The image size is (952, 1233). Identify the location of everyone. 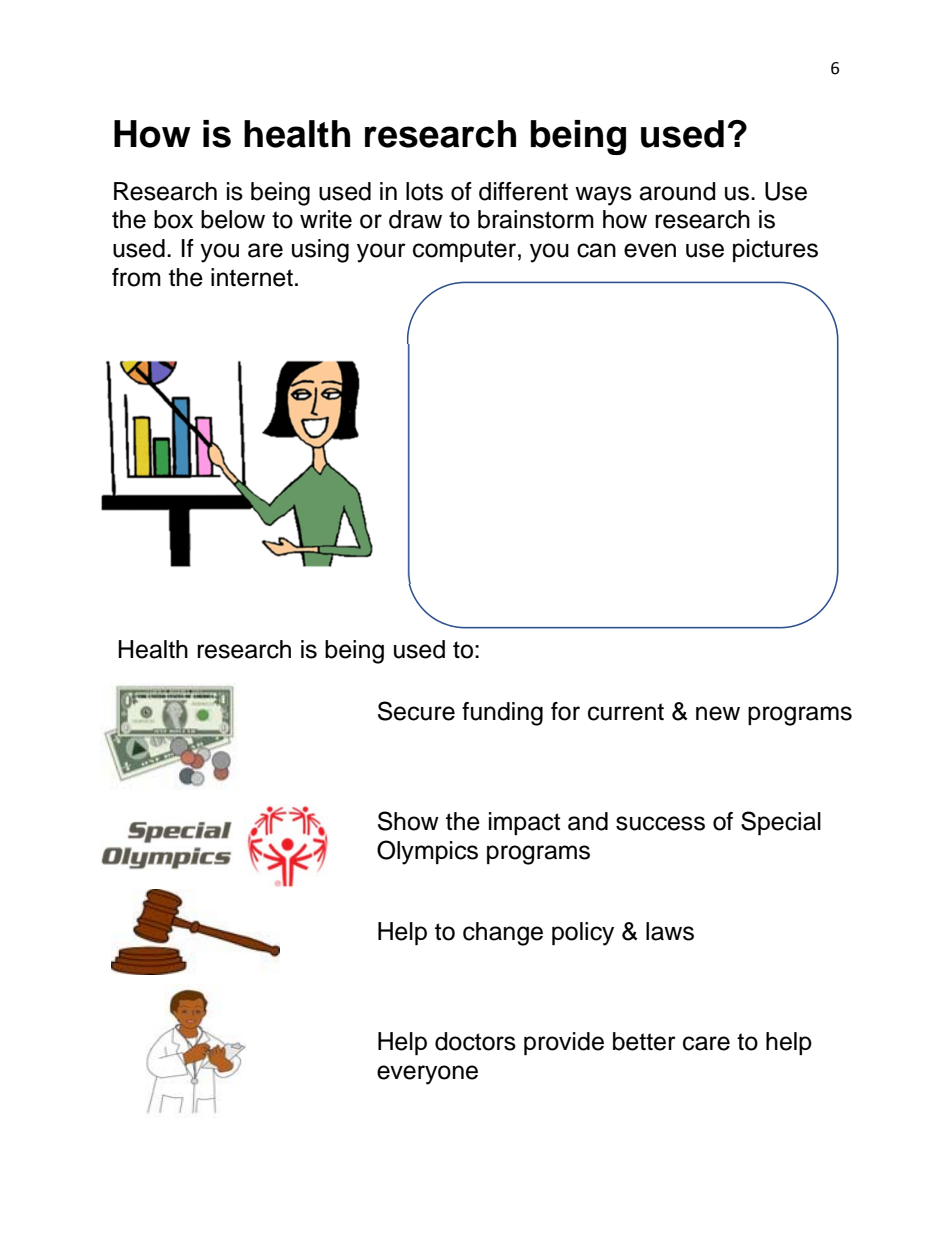
(427, 1075).
